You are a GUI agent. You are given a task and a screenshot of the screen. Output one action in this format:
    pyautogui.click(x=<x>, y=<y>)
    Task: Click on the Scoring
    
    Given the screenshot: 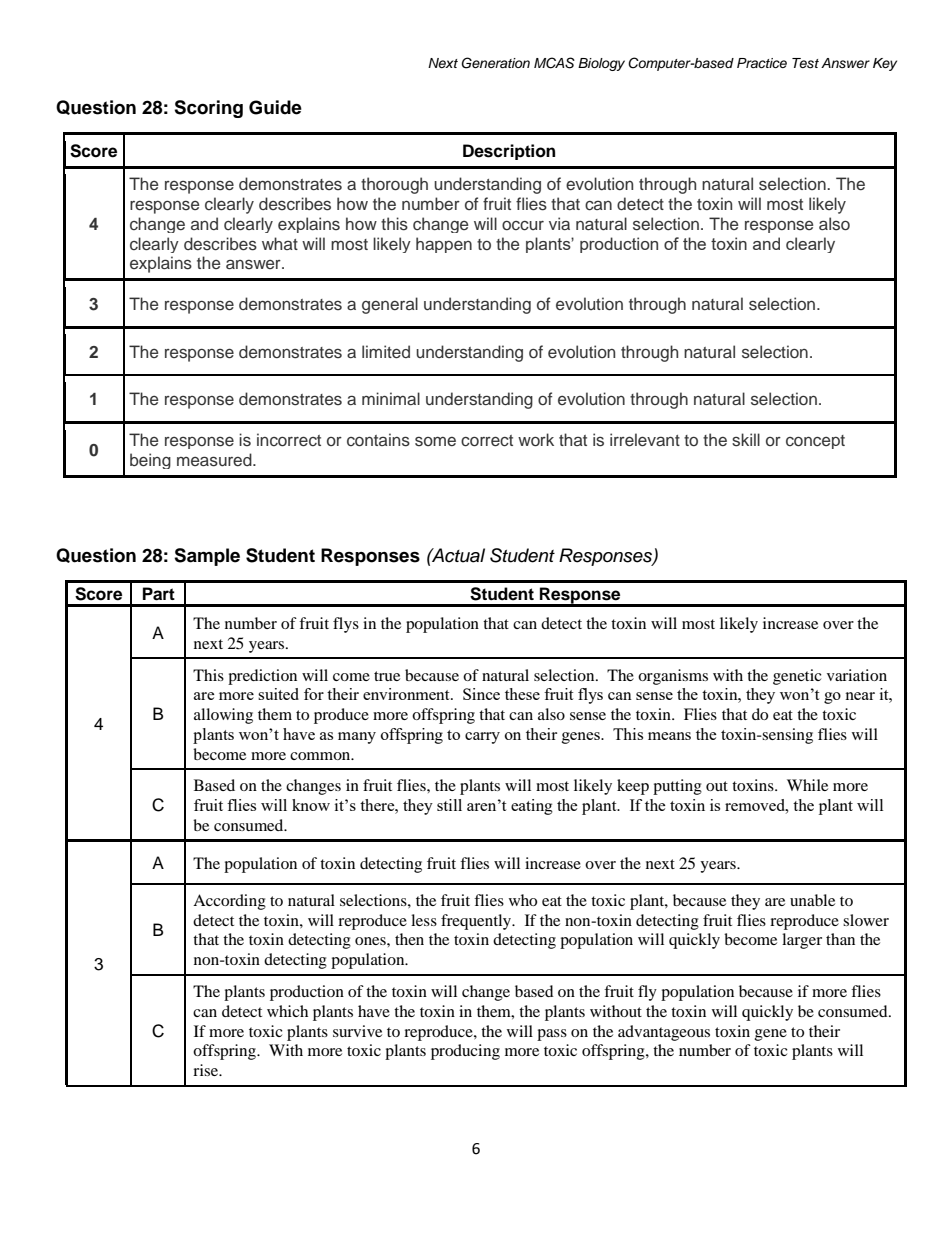 What is the action you would take?
    pyautogui.click(x=208, y=109)
